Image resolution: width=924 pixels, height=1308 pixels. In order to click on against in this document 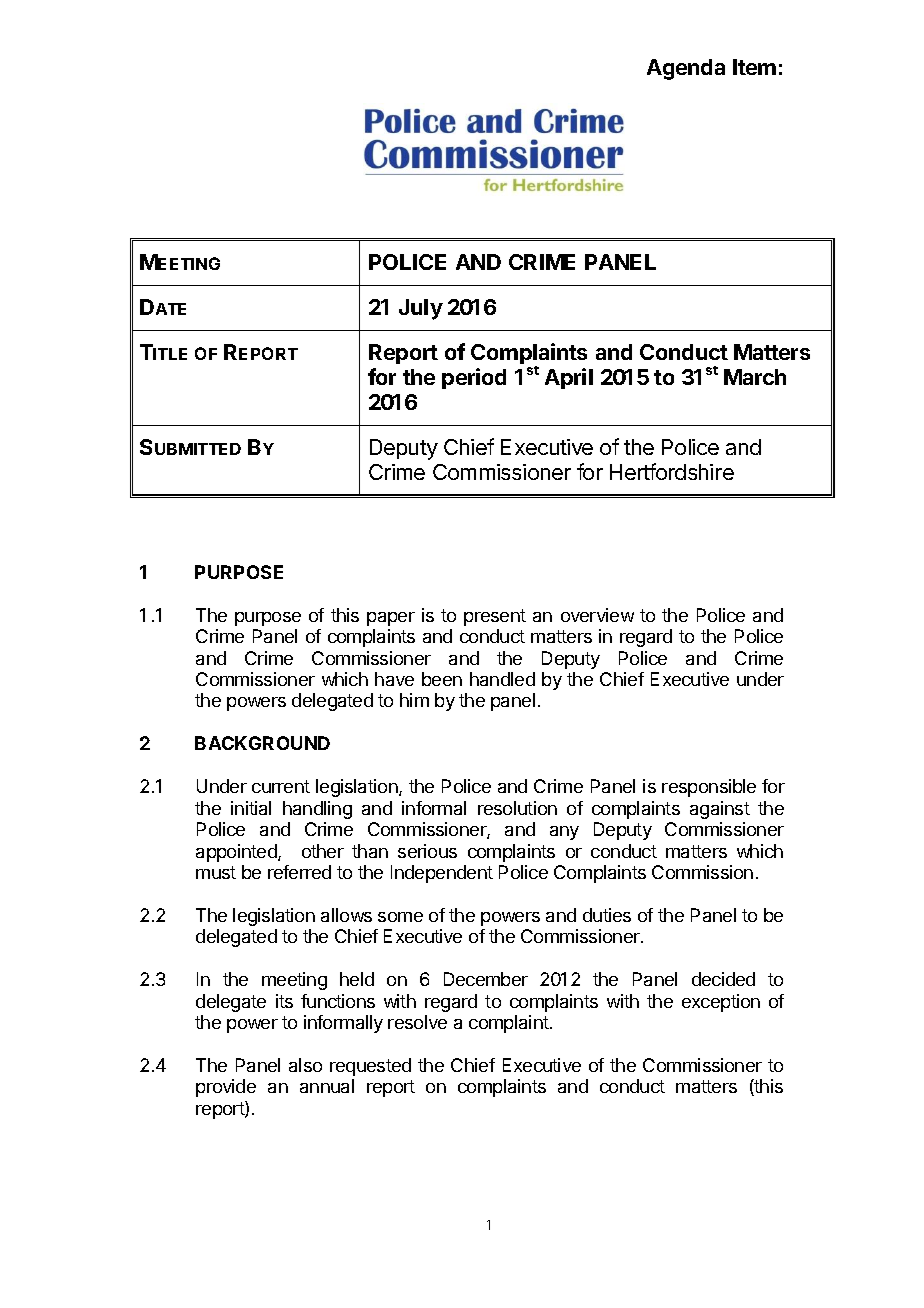, I will do `click(720, 810)`.
